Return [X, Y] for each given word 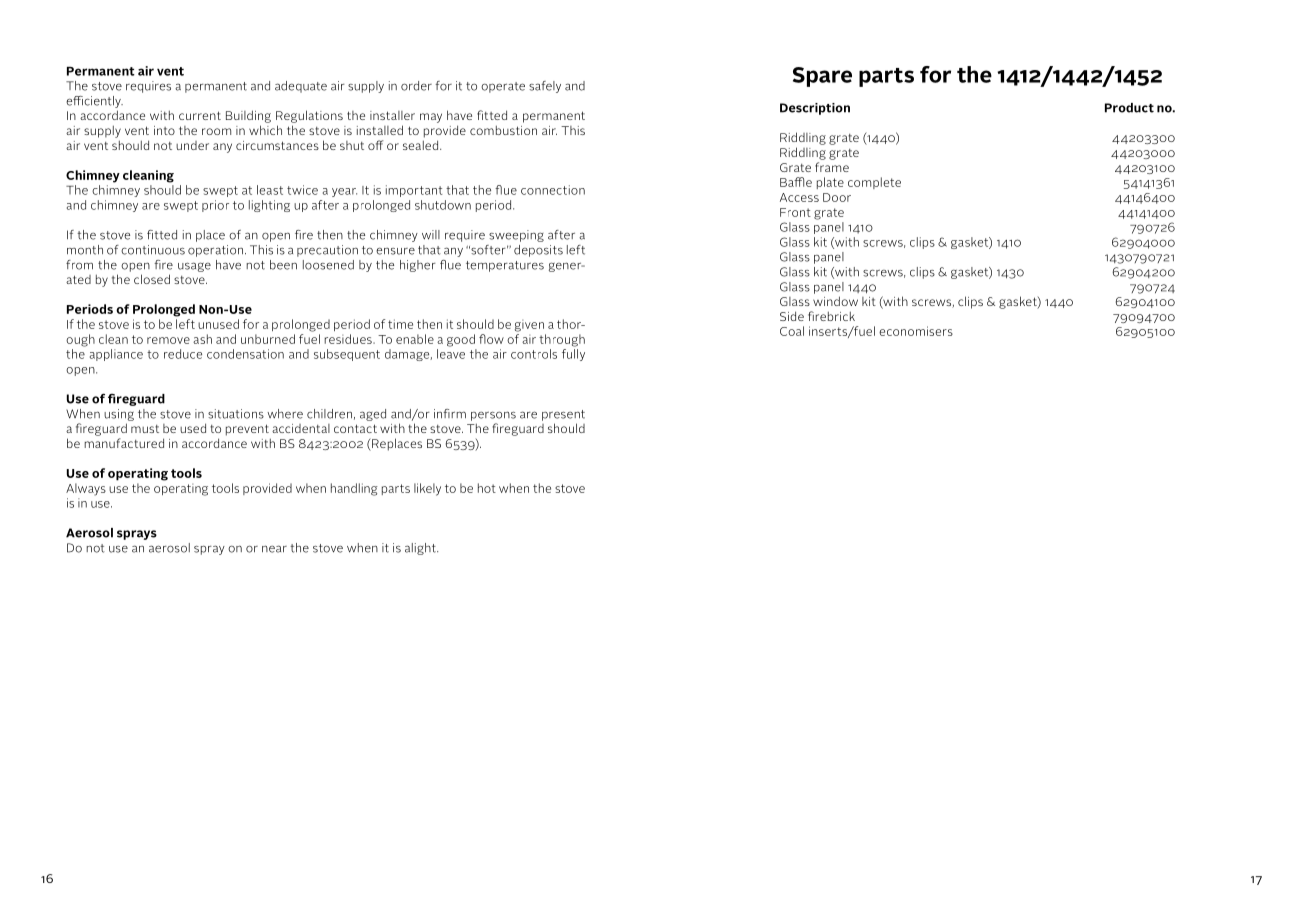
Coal [792, 331]
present [563, 415]
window [835, 301]
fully [573, 355]
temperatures [505, 266]
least [270, 190]
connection [553, 190]
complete [874, 183]
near [274, 549]
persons [493, 416]
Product [1129, 108]
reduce [183, 354]
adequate [301, 87]
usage [194, 267]
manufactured [124, 443]
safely [545, 87]
